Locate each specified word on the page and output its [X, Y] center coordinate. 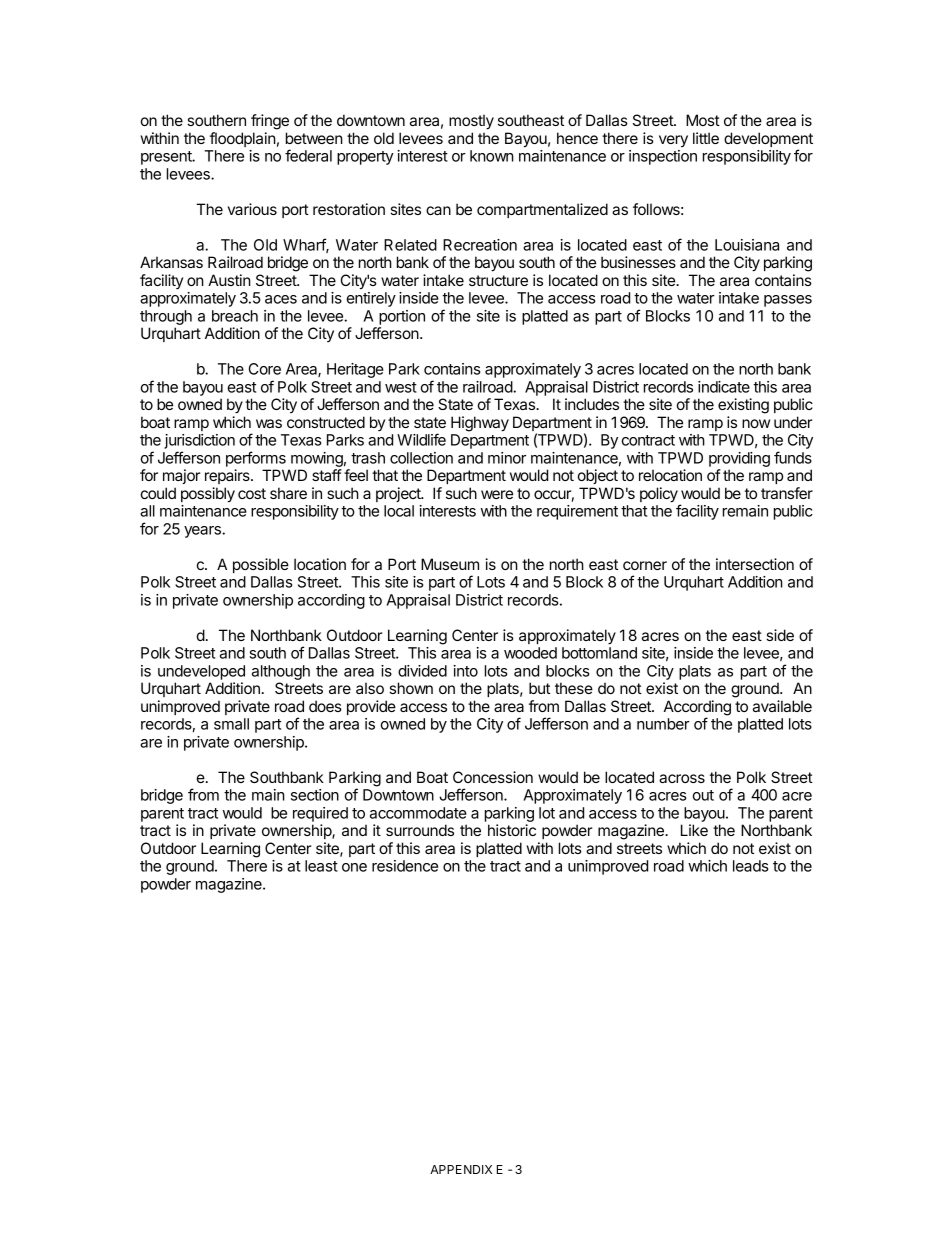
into [465, 671]
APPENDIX [461, 1169]
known [492, 156]
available [782, 706]
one [354, 867]
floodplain [243, 139]
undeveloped [201, 672]
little [706, 138]
